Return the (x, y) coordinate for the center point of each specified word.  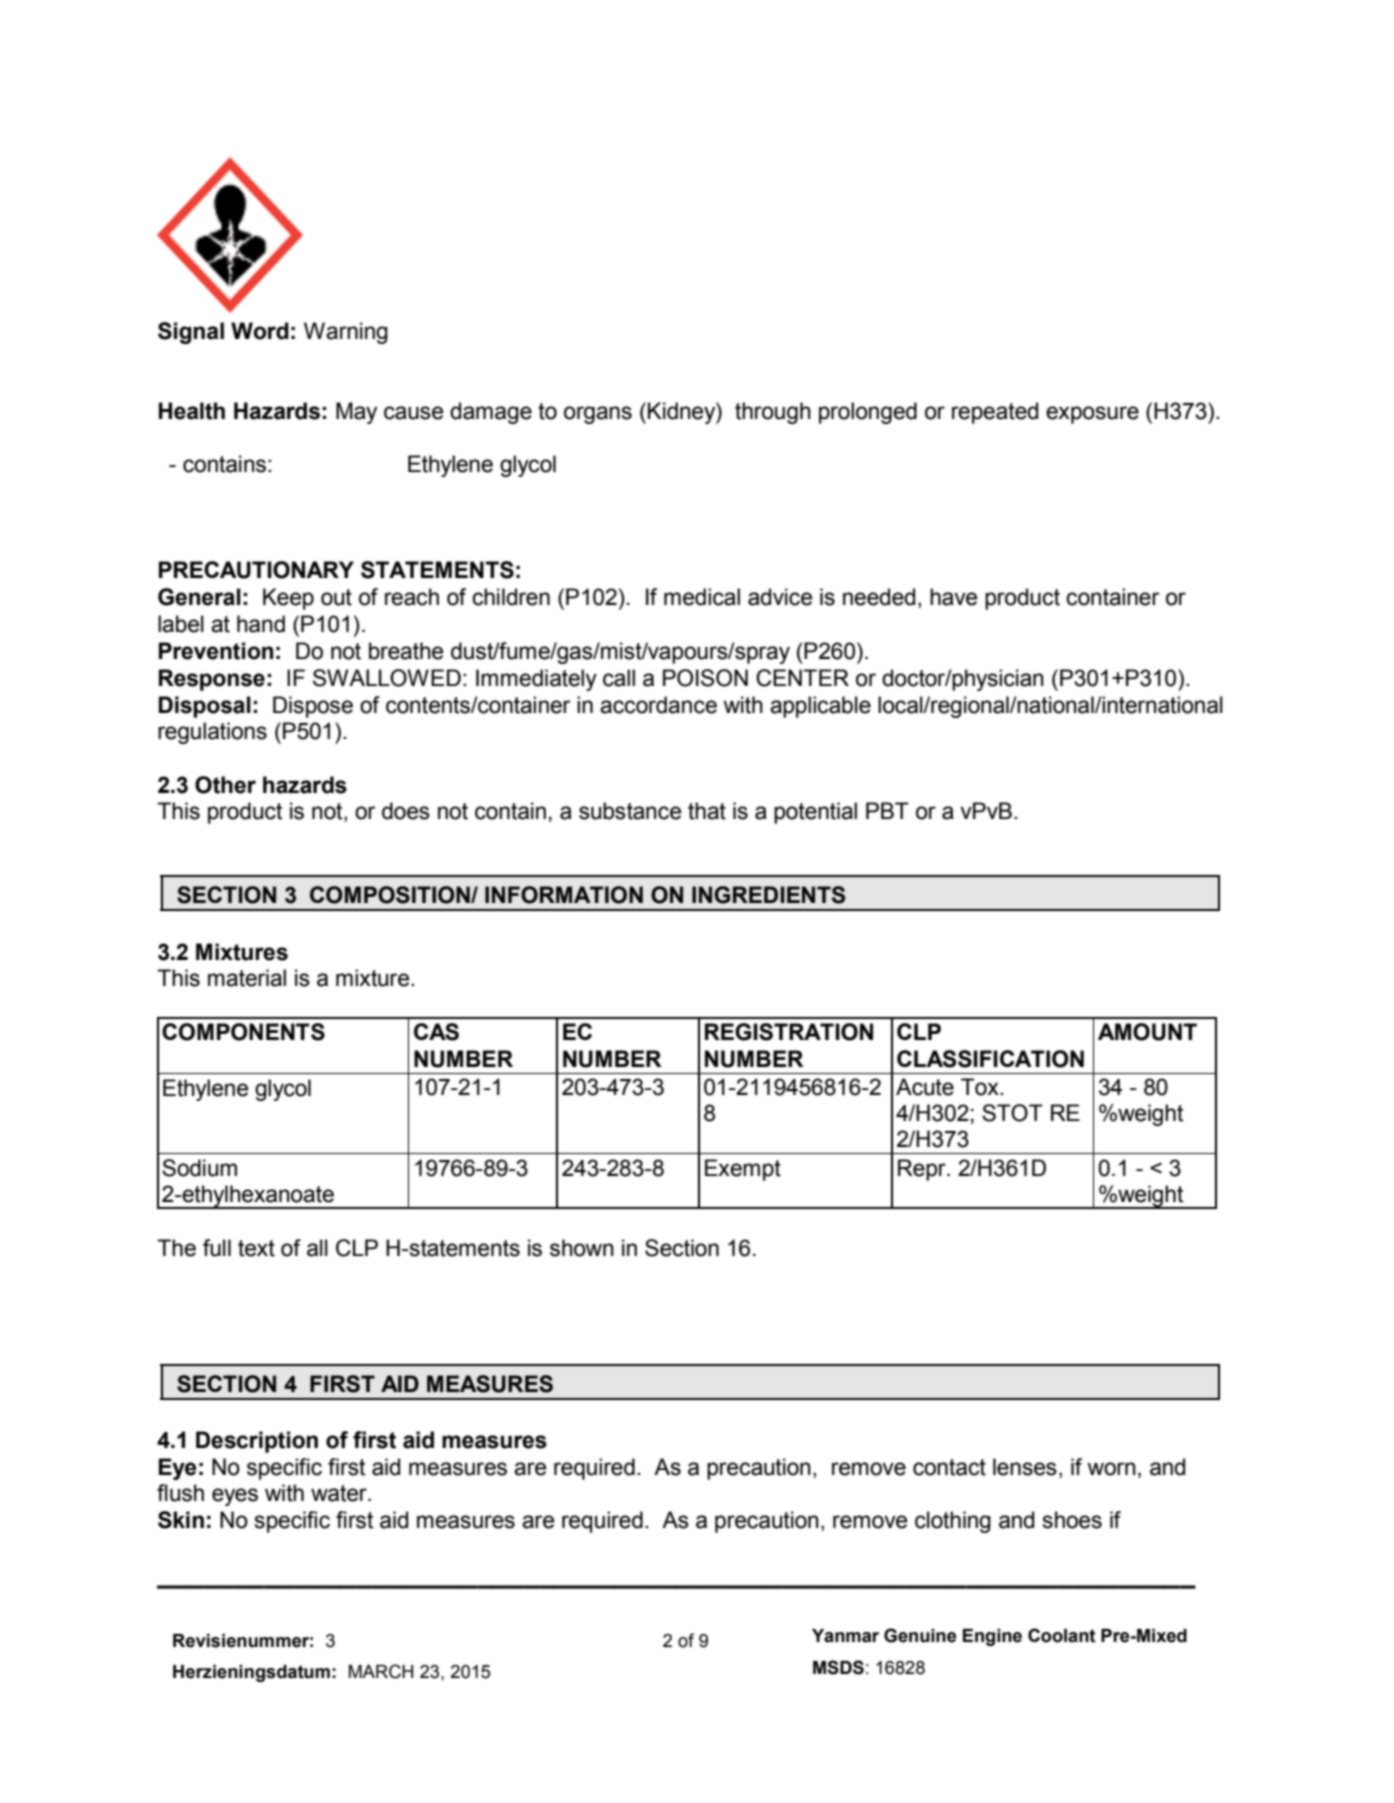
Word (260, 331)
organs (598, 415)
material (247, 978)
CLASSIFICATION (990, 1059)
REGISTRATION (789, 1032)
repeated (995, 413)
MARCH (381, 1671)
